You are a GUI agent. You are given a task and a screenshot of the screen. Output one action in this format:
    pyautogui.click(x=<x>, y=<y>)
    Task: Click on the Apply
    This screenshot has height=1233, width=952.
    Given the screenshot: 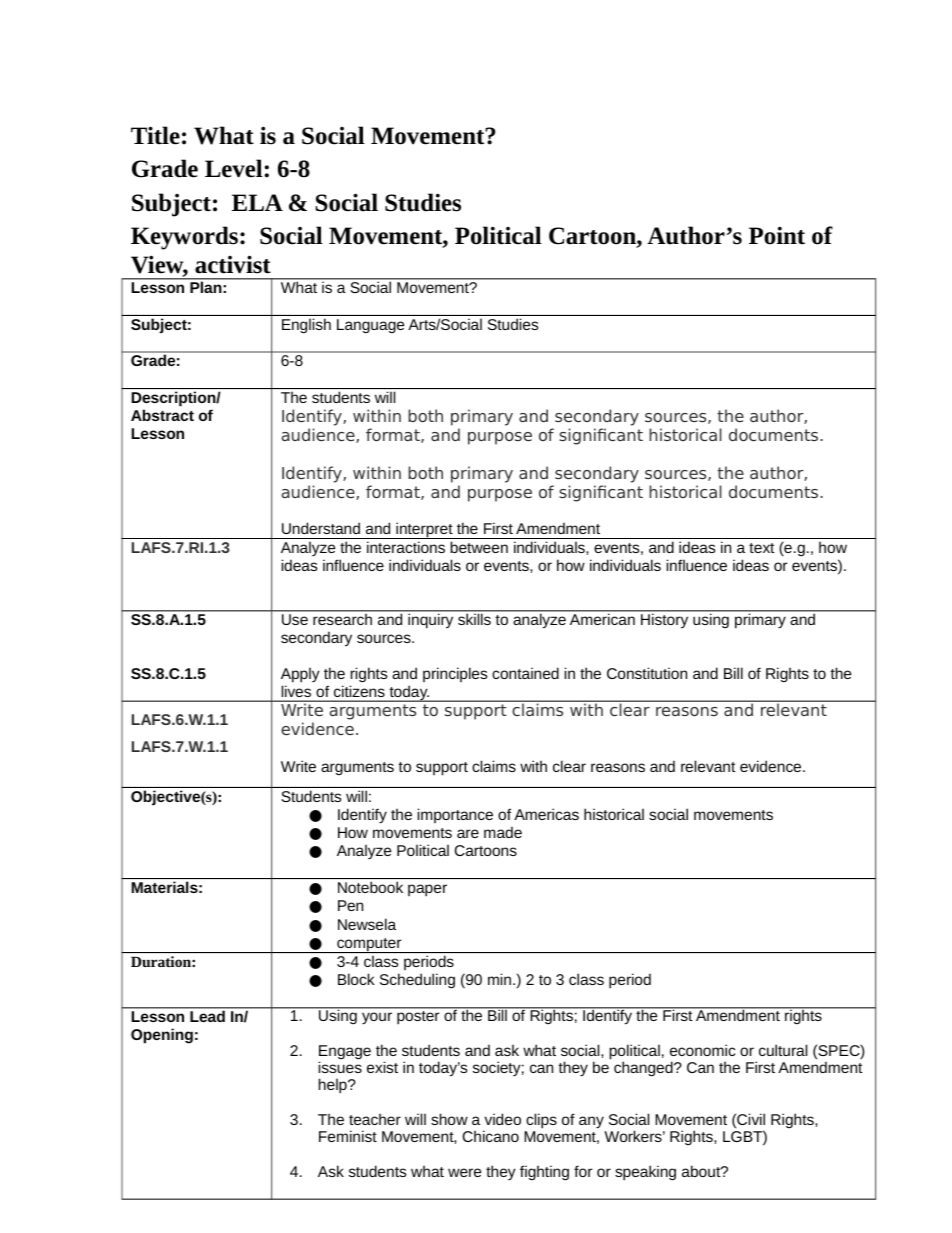 What is the action you would take?
    pyautogui.click(x=300, y=675)
